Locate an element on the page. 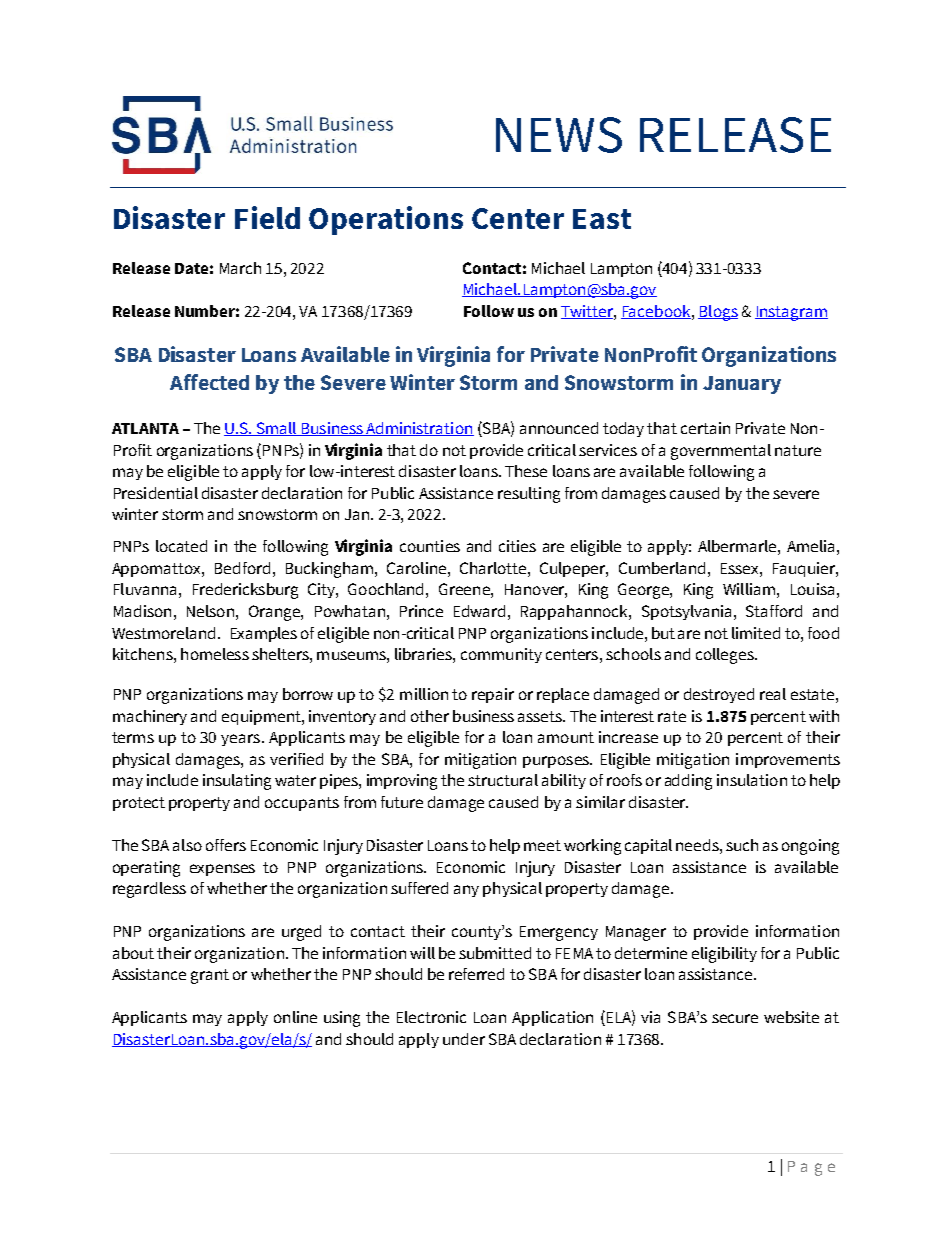  Field is located at coordinates (267, 217).
